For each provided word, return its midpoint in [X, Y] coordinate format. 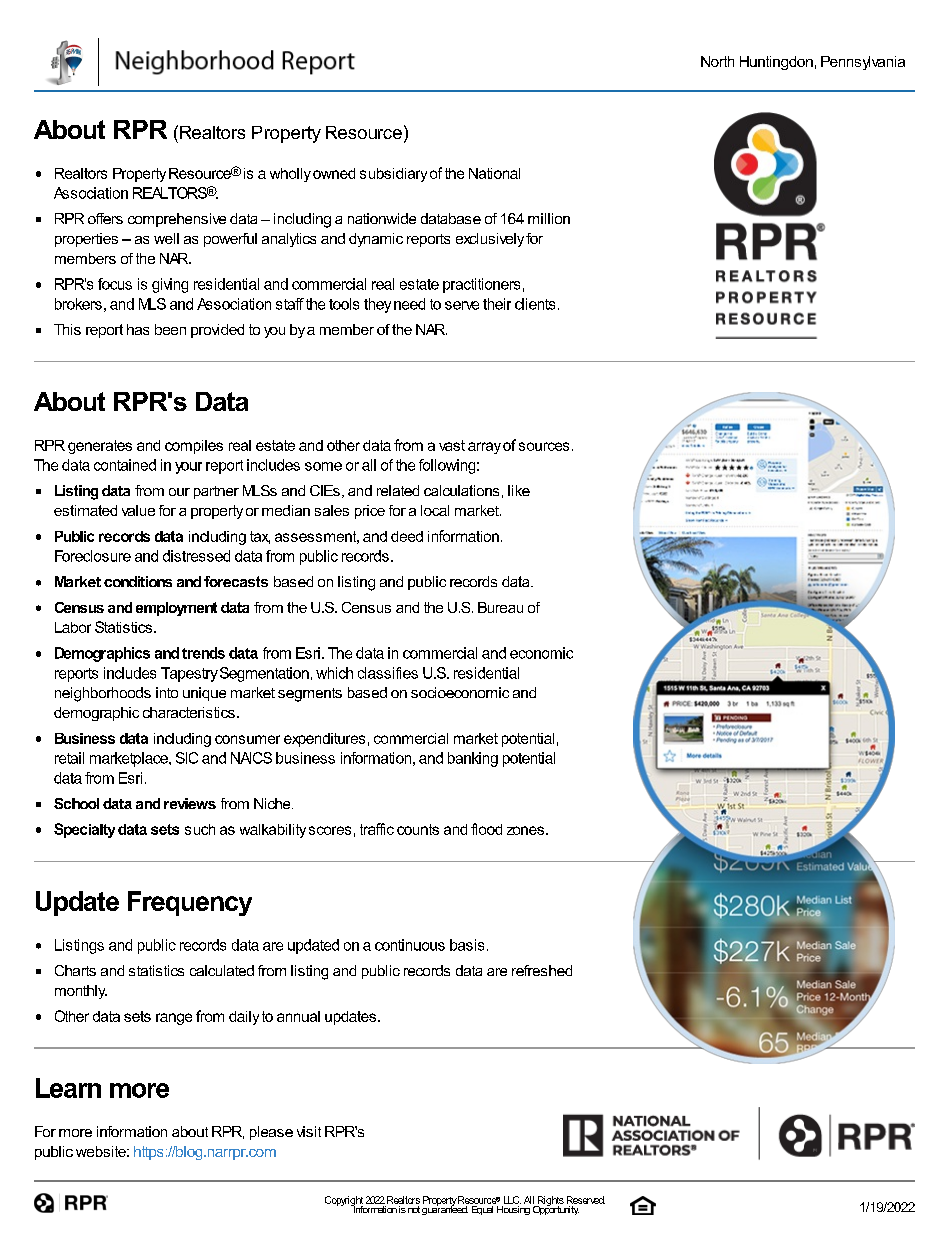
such [200, 829]
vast [452, 445]
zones [525, 830]
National [494, 173]
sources [544, 446]
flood [486, 829]
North [717, 61]
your [188, 468]
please [271, 1133]
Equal [483, 1209]
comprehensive [177, 220]
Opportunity [557, 1209]
